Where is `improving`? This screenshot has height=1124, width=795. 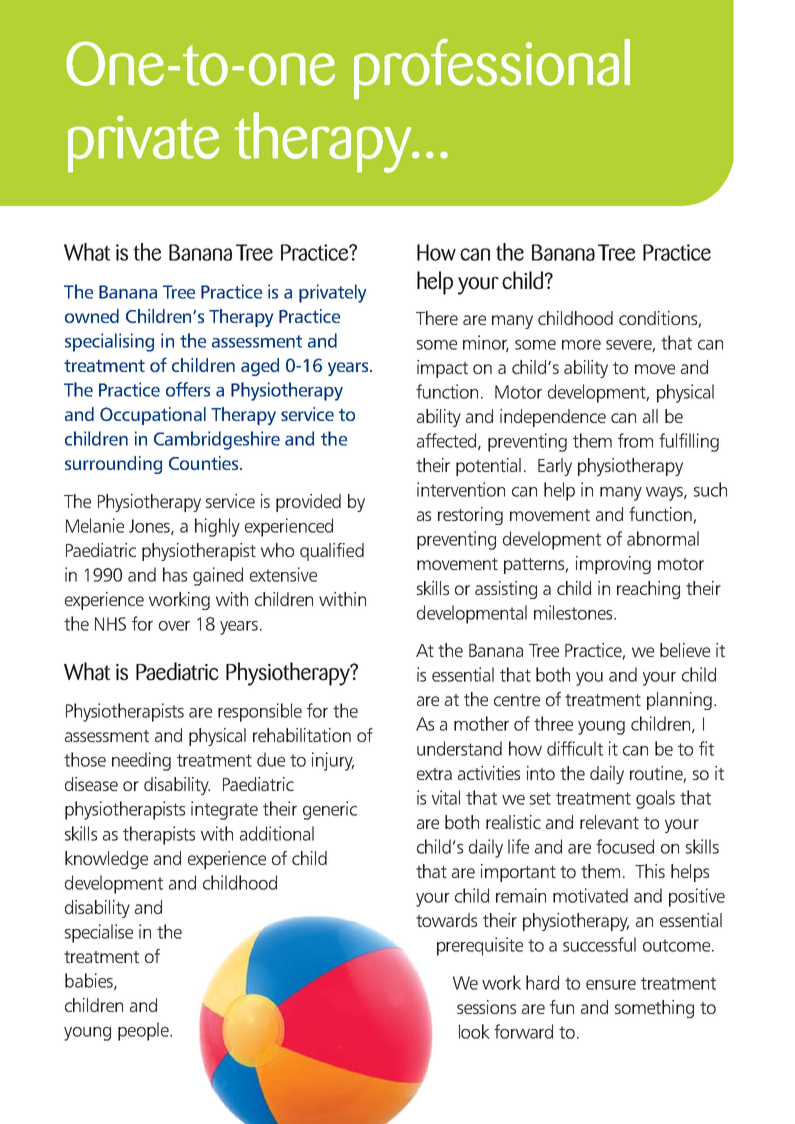
improving is located at coordinates (613, 565).
